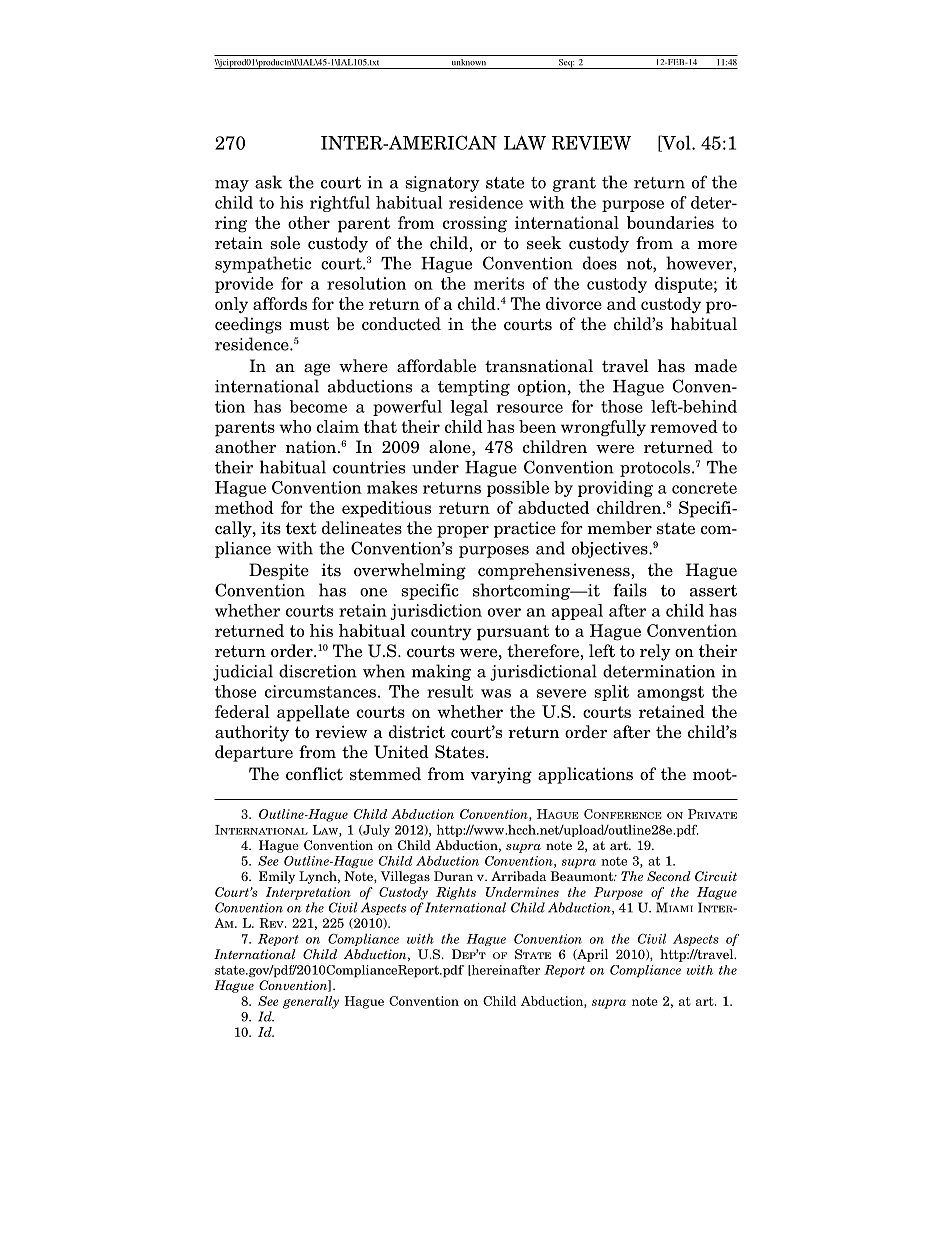 The width and height of the page is (952, 1233). I want to click on Second, so click(669, 876).
